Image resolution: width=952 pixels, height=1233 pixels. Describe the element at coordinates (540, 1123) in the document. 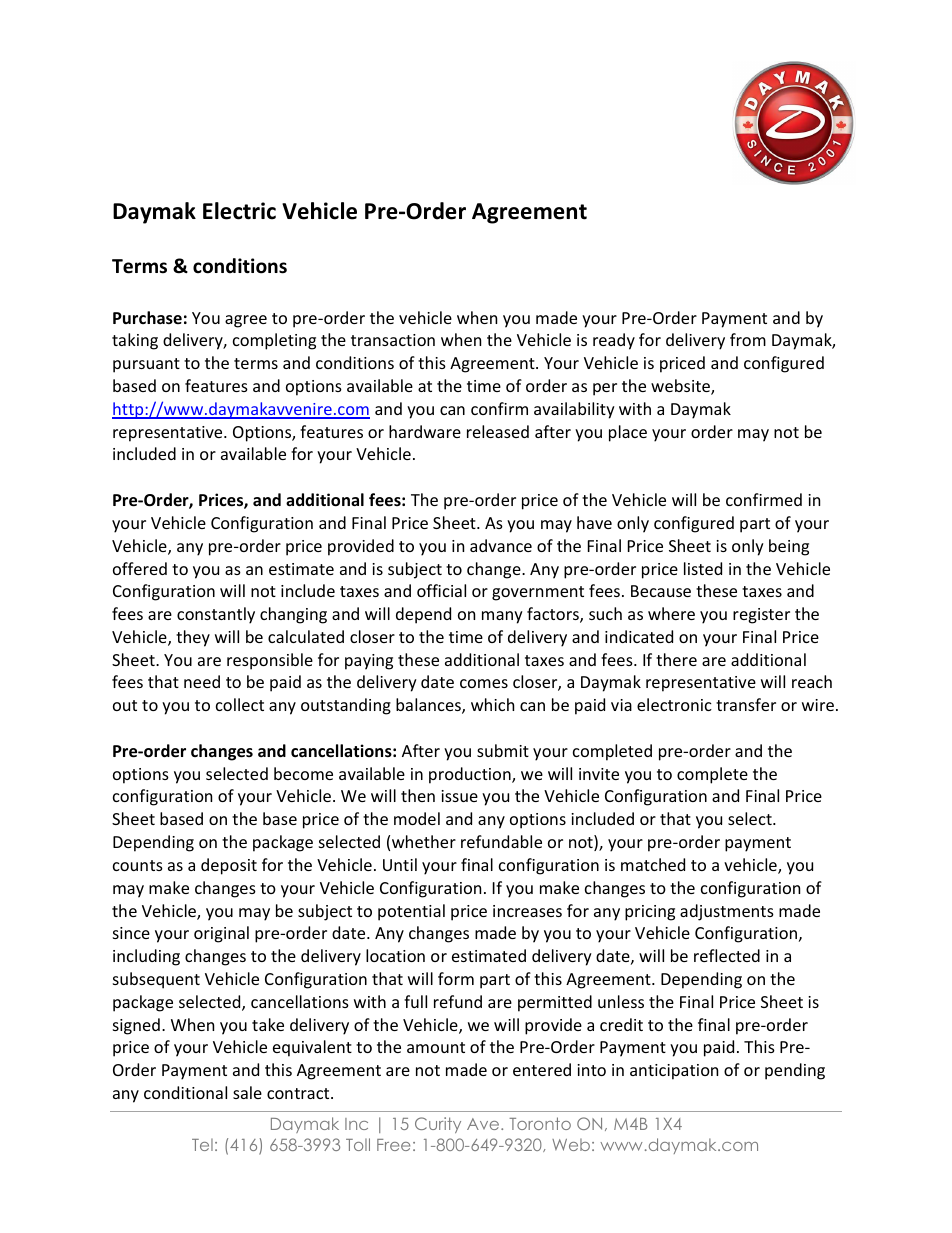

I see `Toronto` at that location.
